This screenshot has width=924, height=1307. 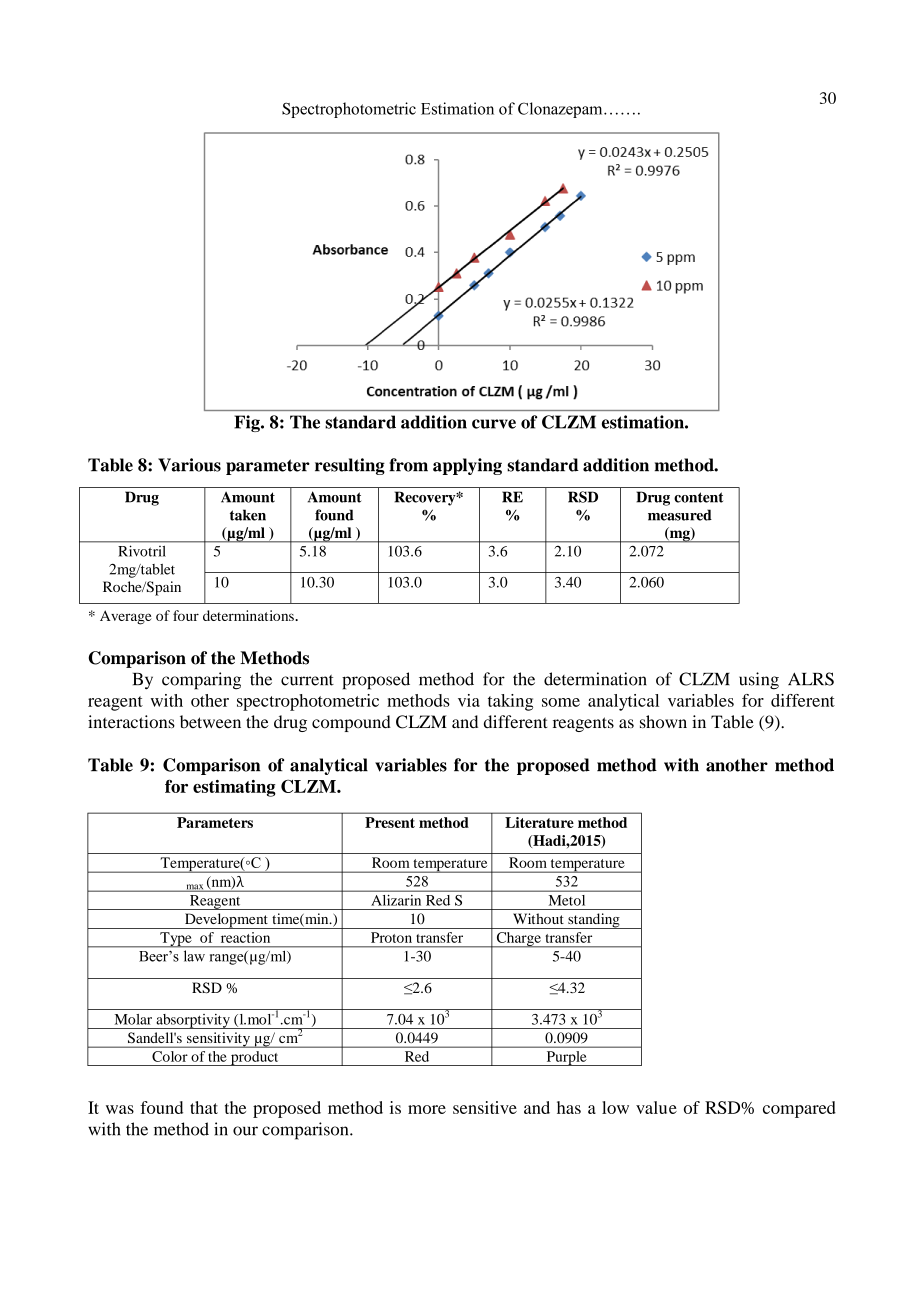 What do you see at coordinates (494, 424) in the screenshot?
I see `curve` at bounding box center [494, 424].
